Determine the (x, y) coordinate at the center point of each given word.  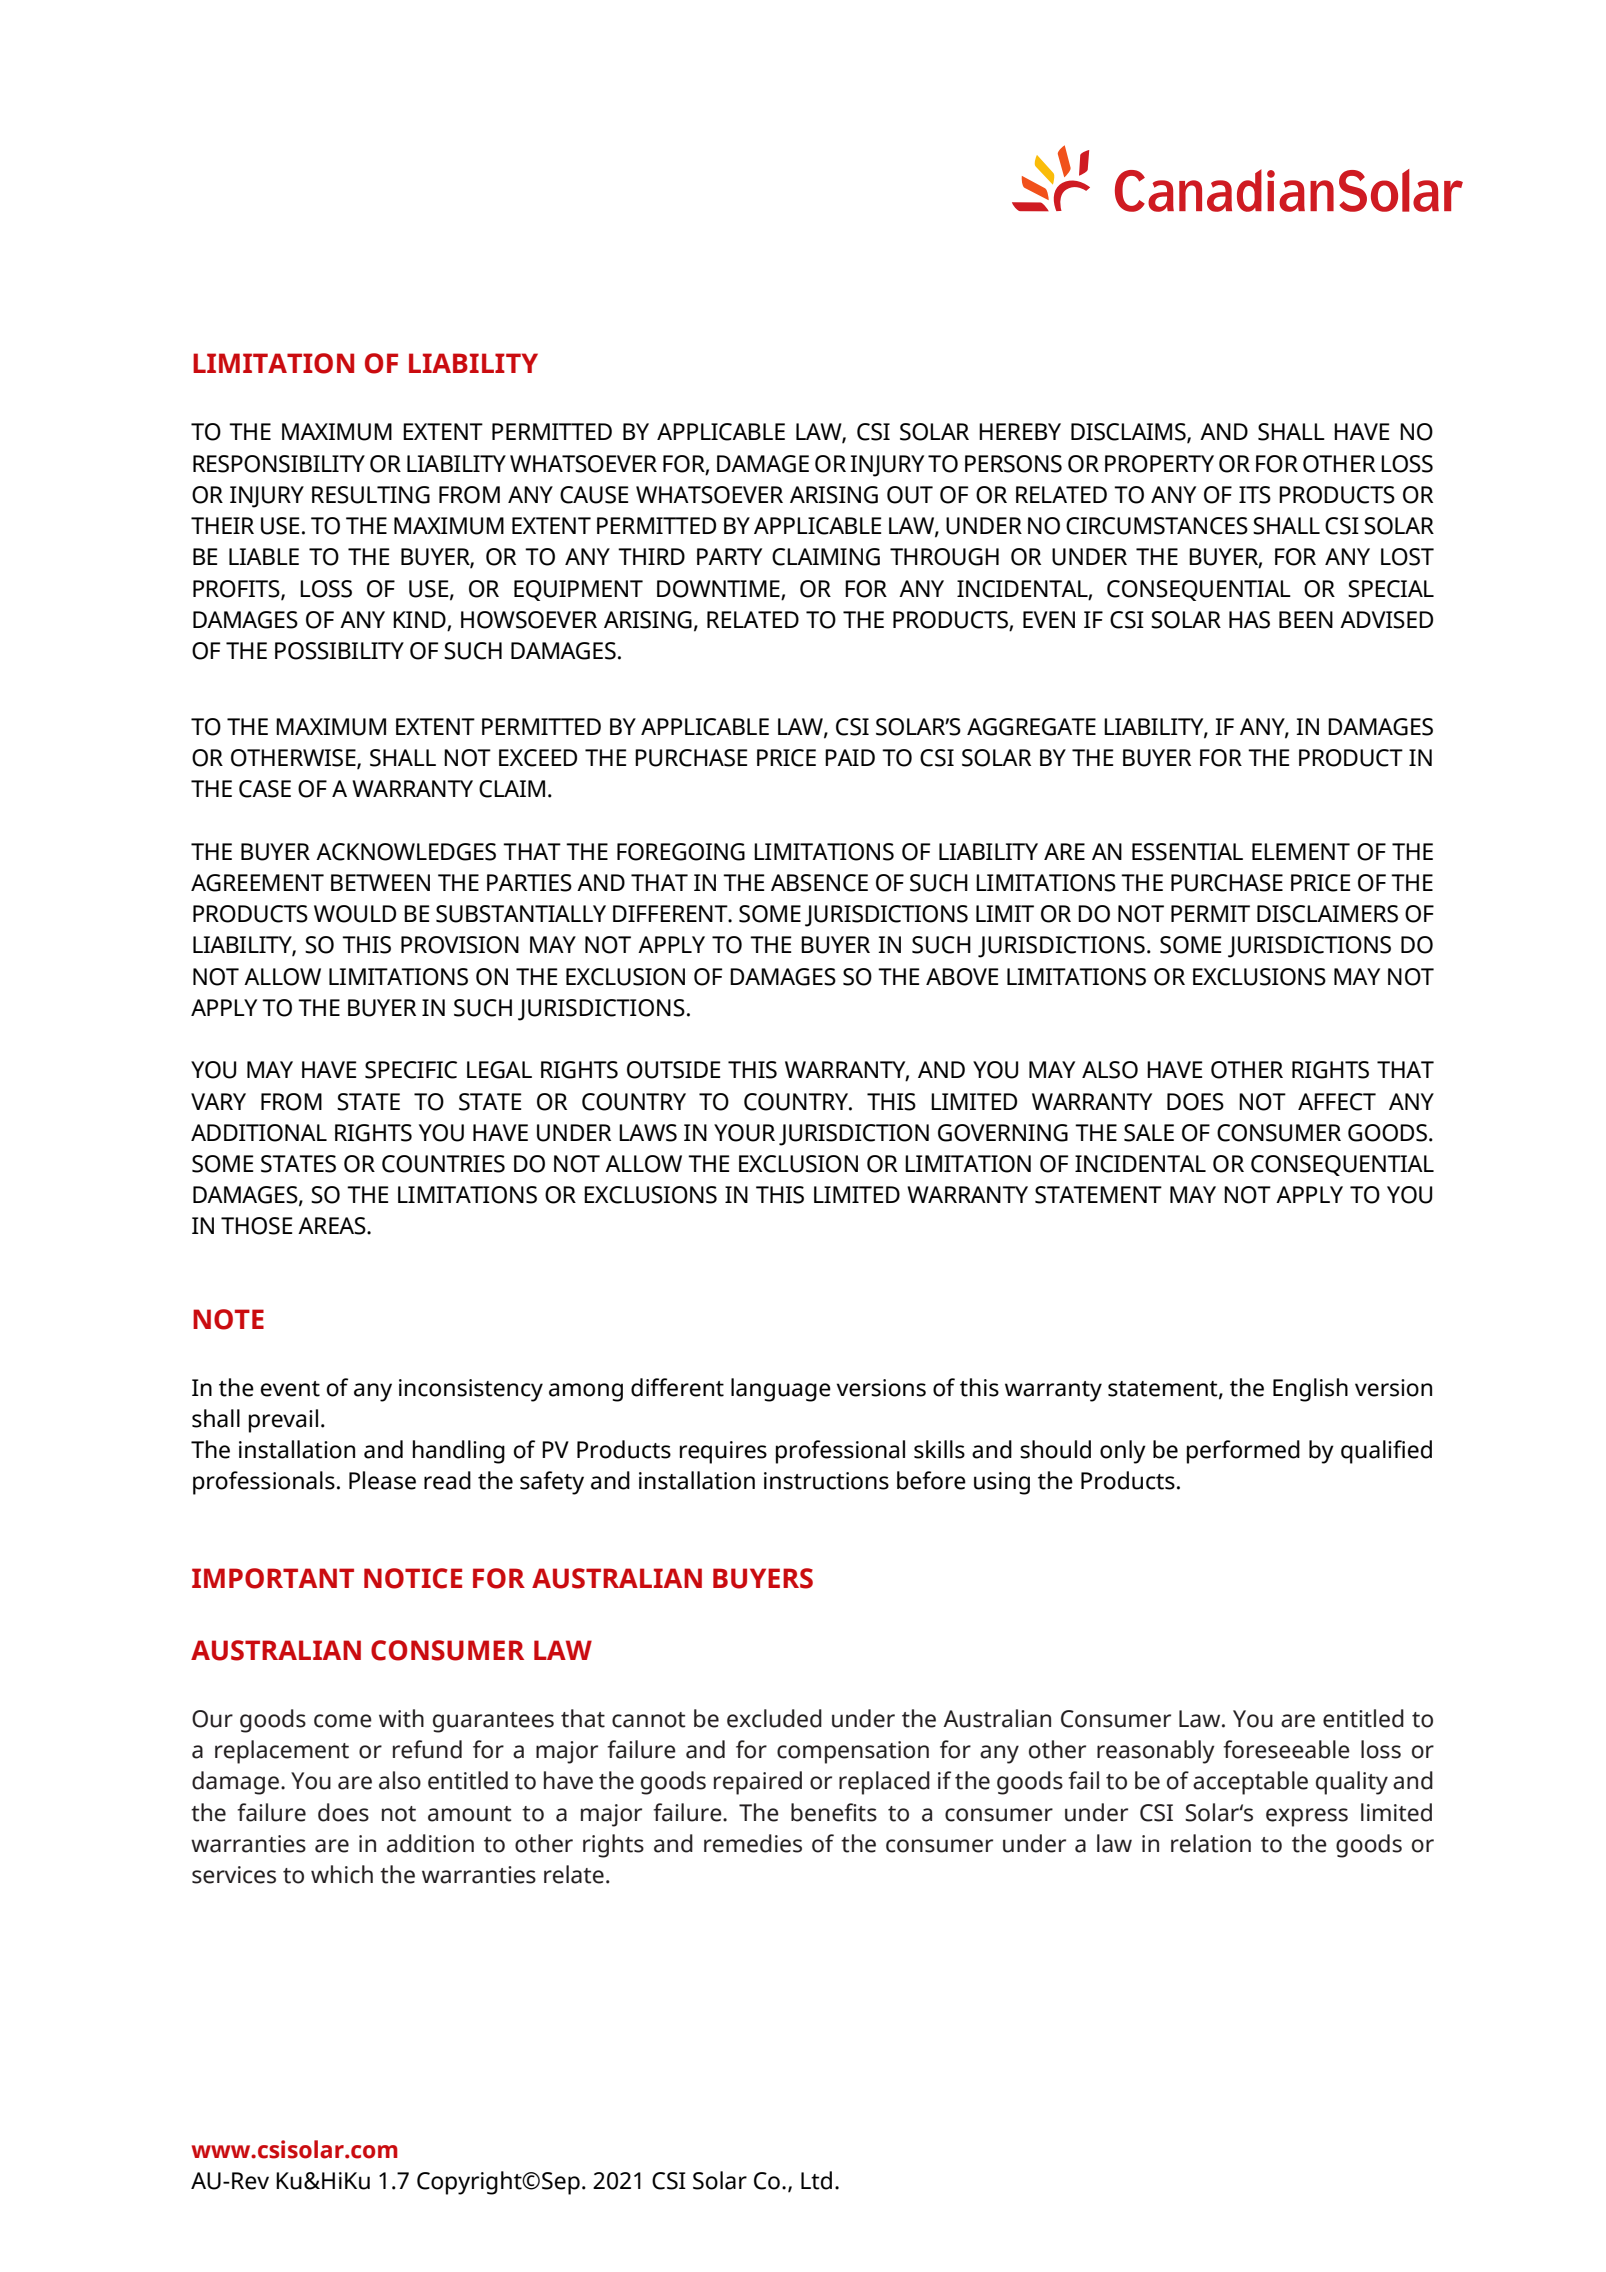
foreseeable (1286, 1749)
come (343, 1721)
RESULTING (371, 495)
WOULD (355, 914)
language (781, 1390)
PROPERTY (1159, 464)
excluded (774, 1718)
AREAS (333, 1226)
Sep (561, 2183)
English (1310, 1390)
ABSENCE (819, 883)
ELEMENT (1301, 851)
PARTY (729, 556)
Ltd (816, 2180)
